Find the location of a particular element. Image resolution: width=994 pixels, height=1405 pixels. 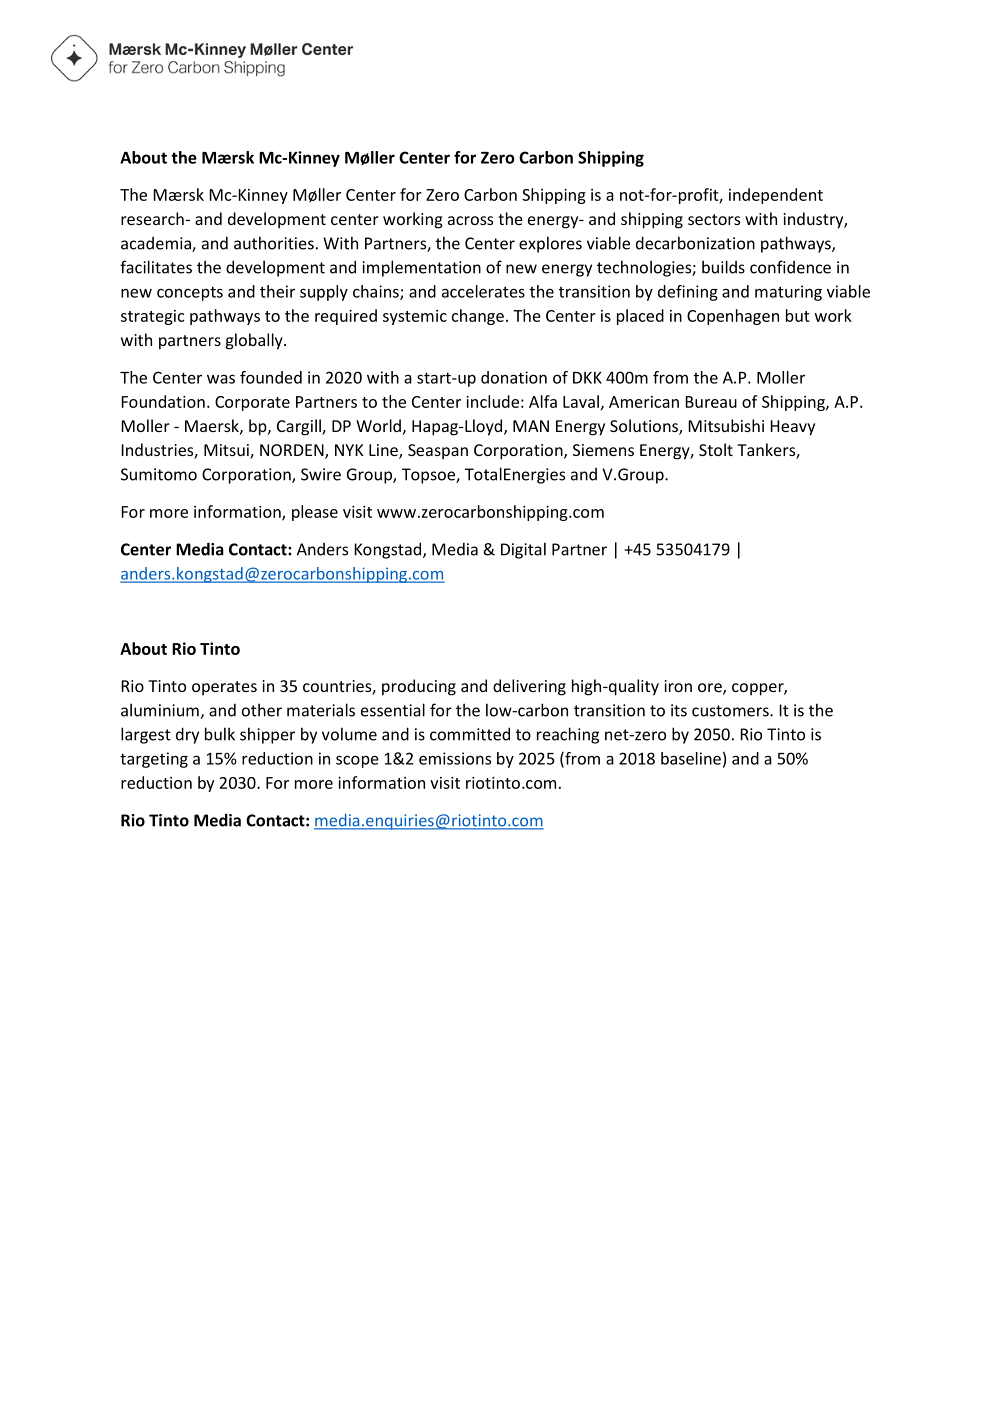

Mitsubishi is located at coordinates (726, 425).
